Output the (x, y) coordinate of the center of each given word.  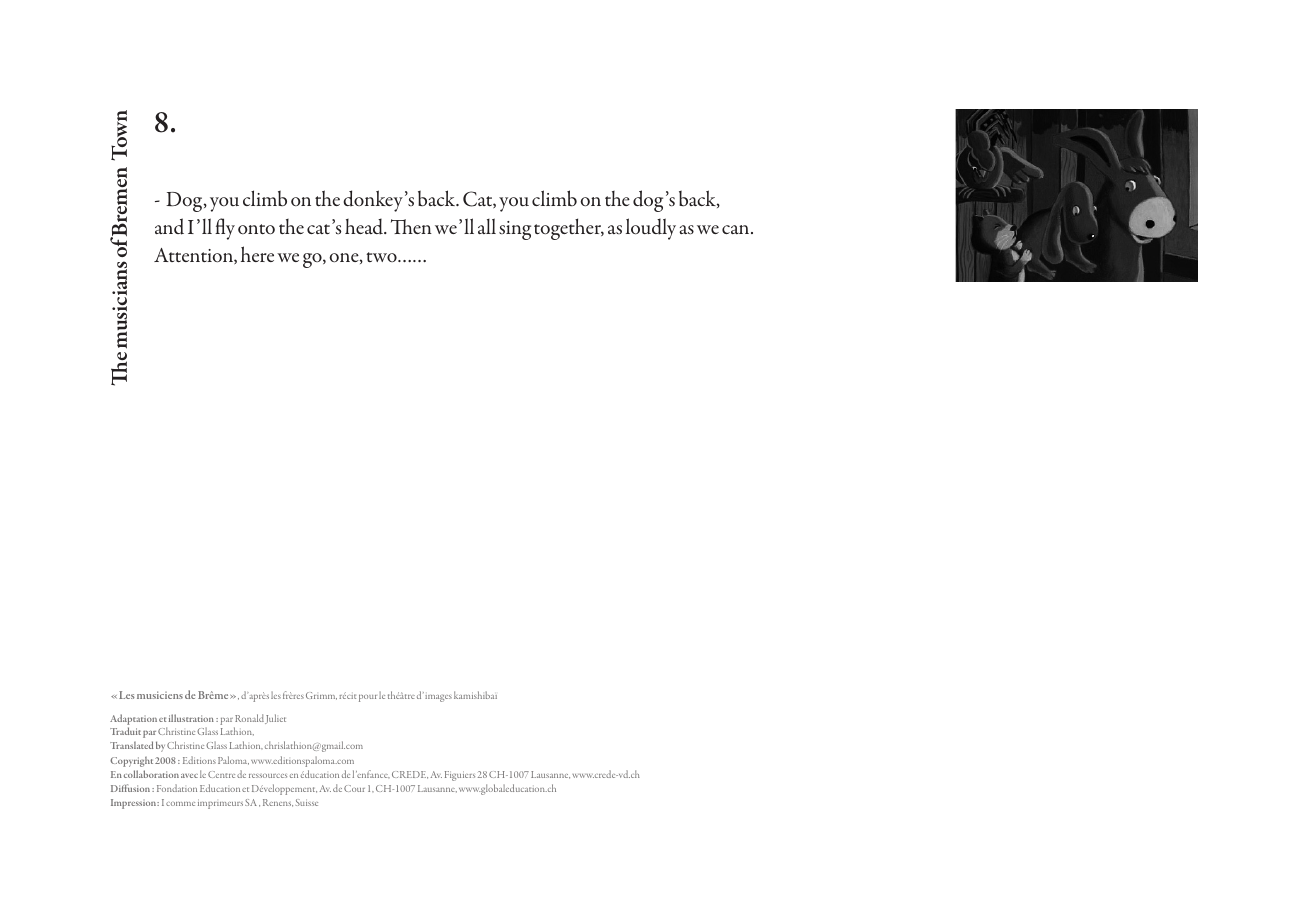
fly (225, 229)
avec (189, 776)
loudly (651, 229)
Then (411, 226)
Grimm (321, 696)
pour (368, 698)
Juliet (275, 719)
